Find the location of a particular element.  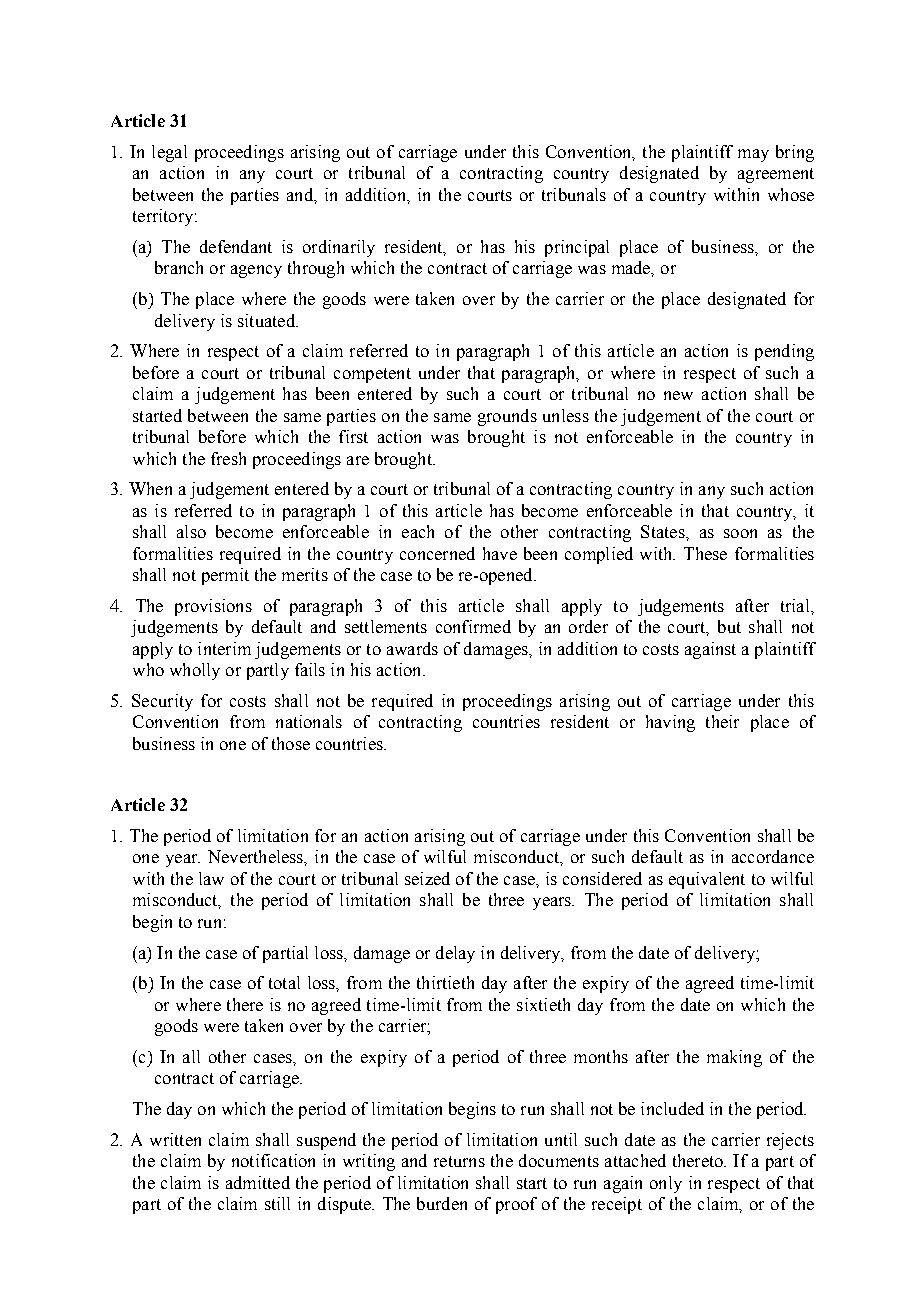

admitted is located at coordinates (258, 1182).
